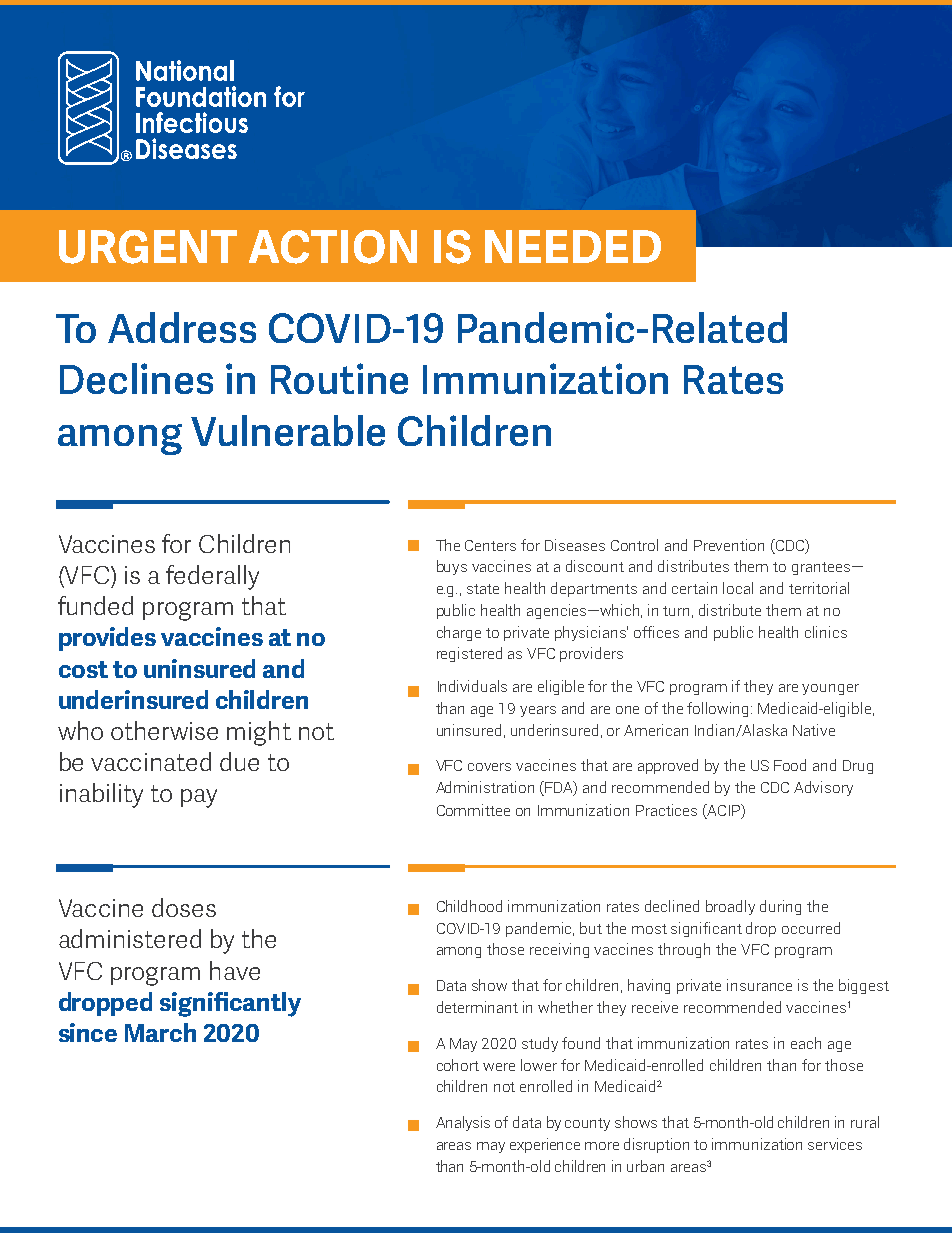 The image size is (952, 1233). I want to click on ACTION, so click(333, 247).
